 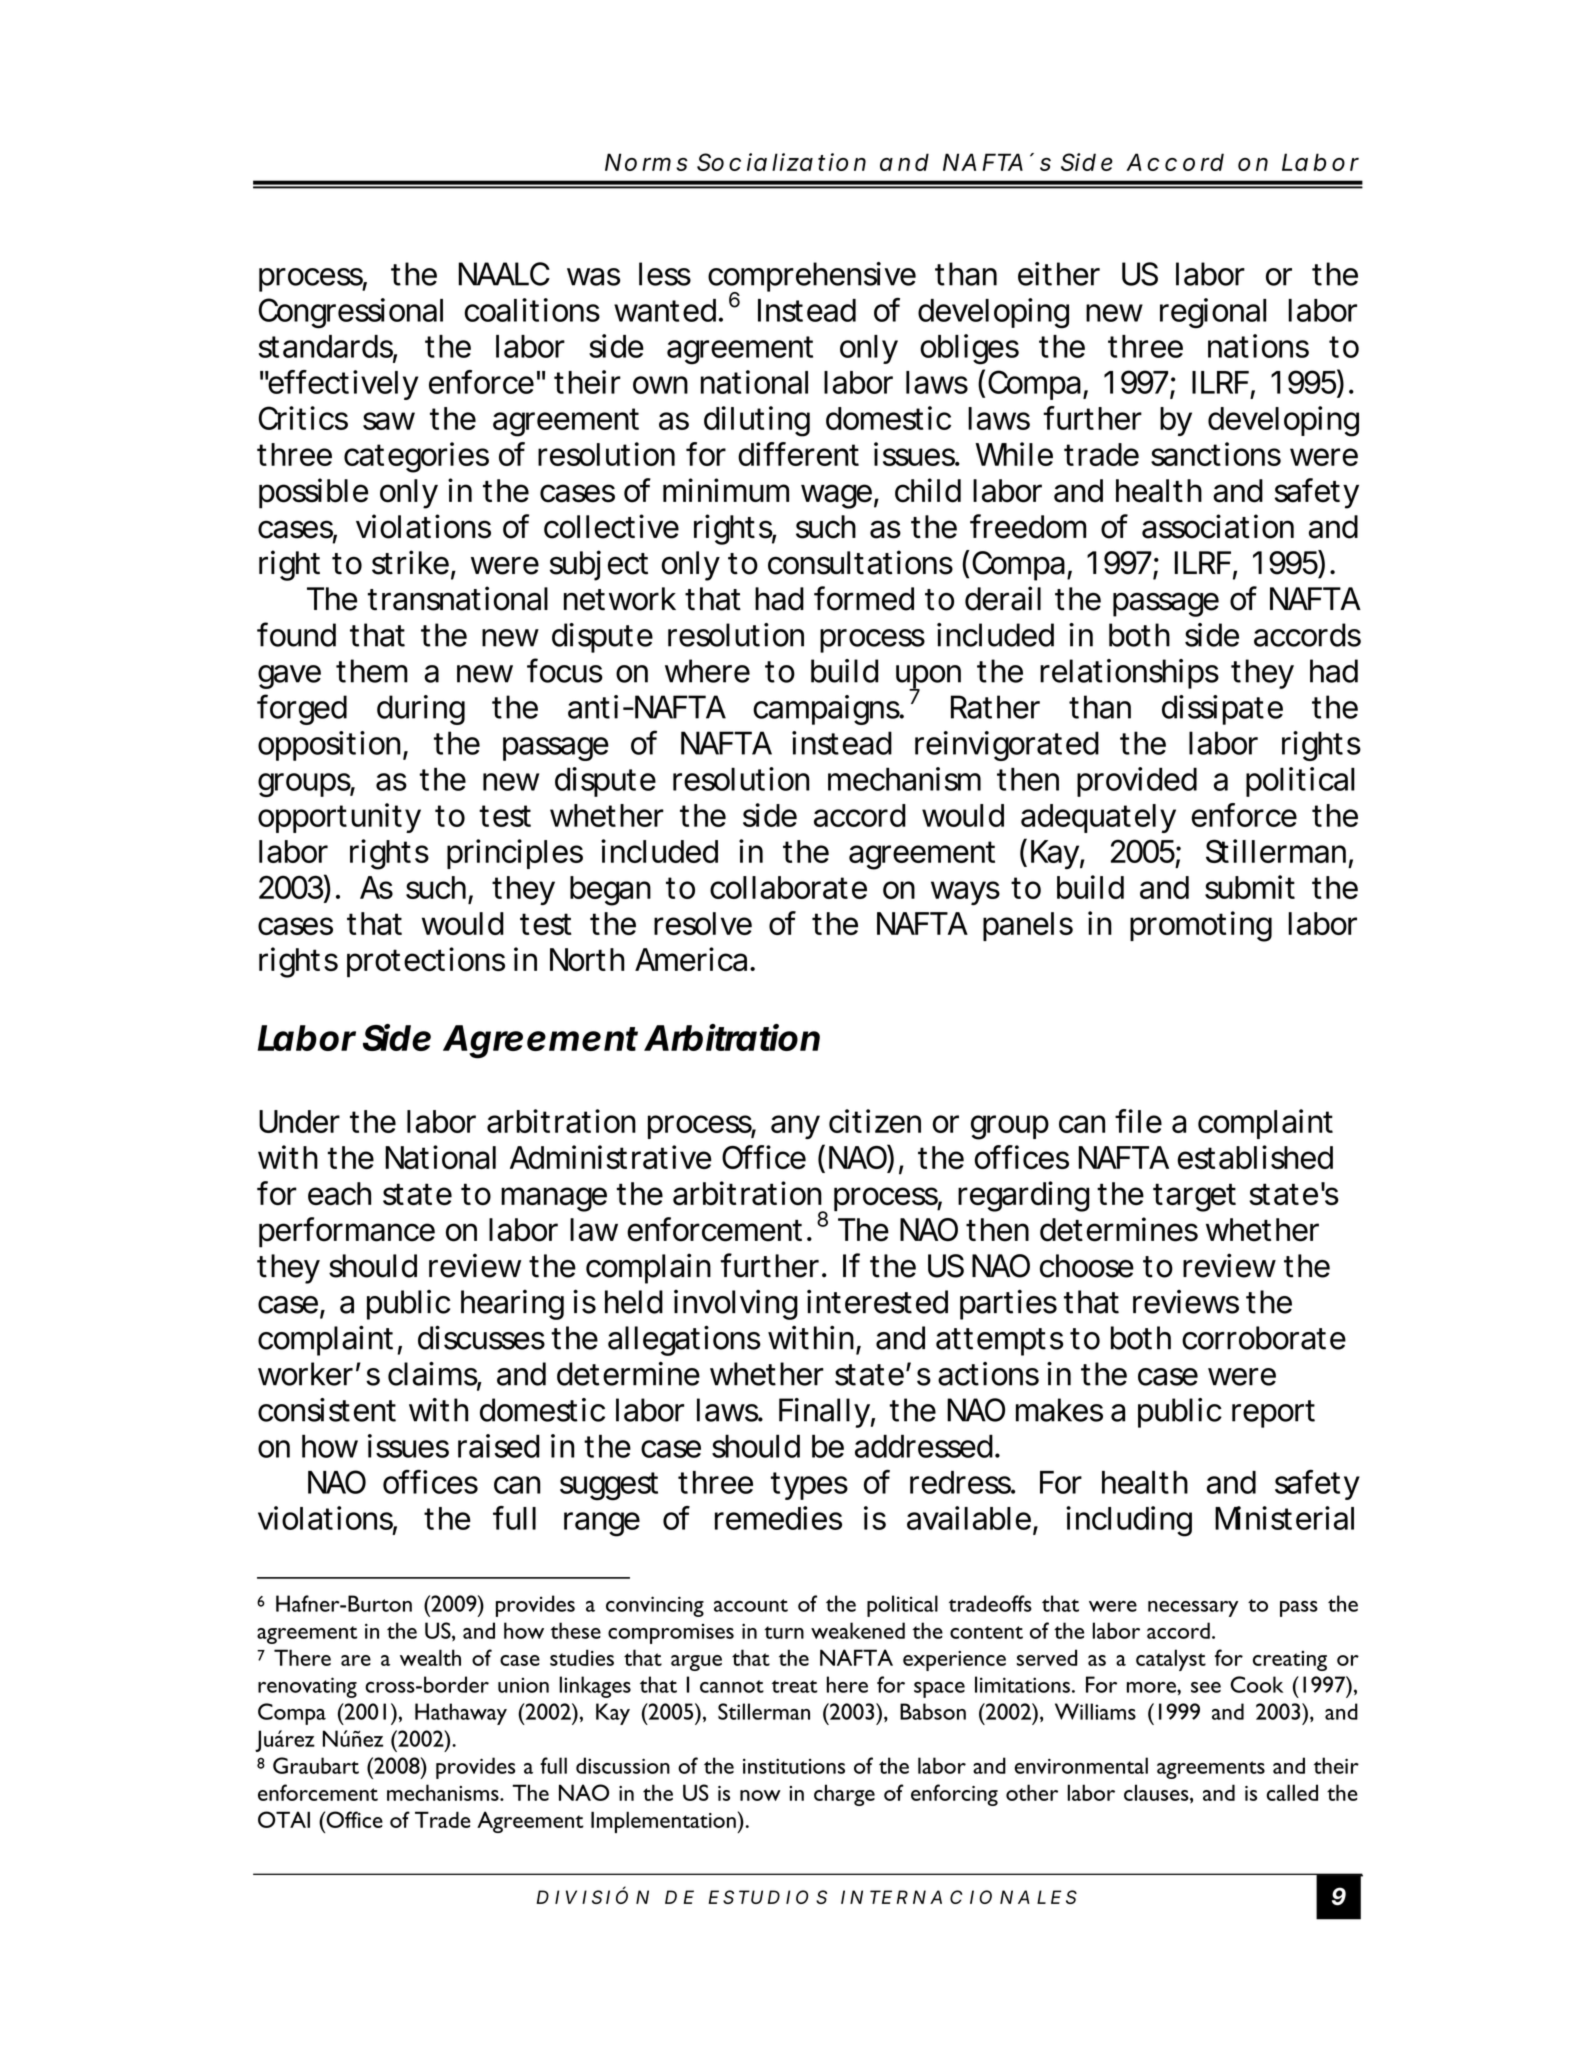 I want to click on Congressional, so click(x=351, y=313).
